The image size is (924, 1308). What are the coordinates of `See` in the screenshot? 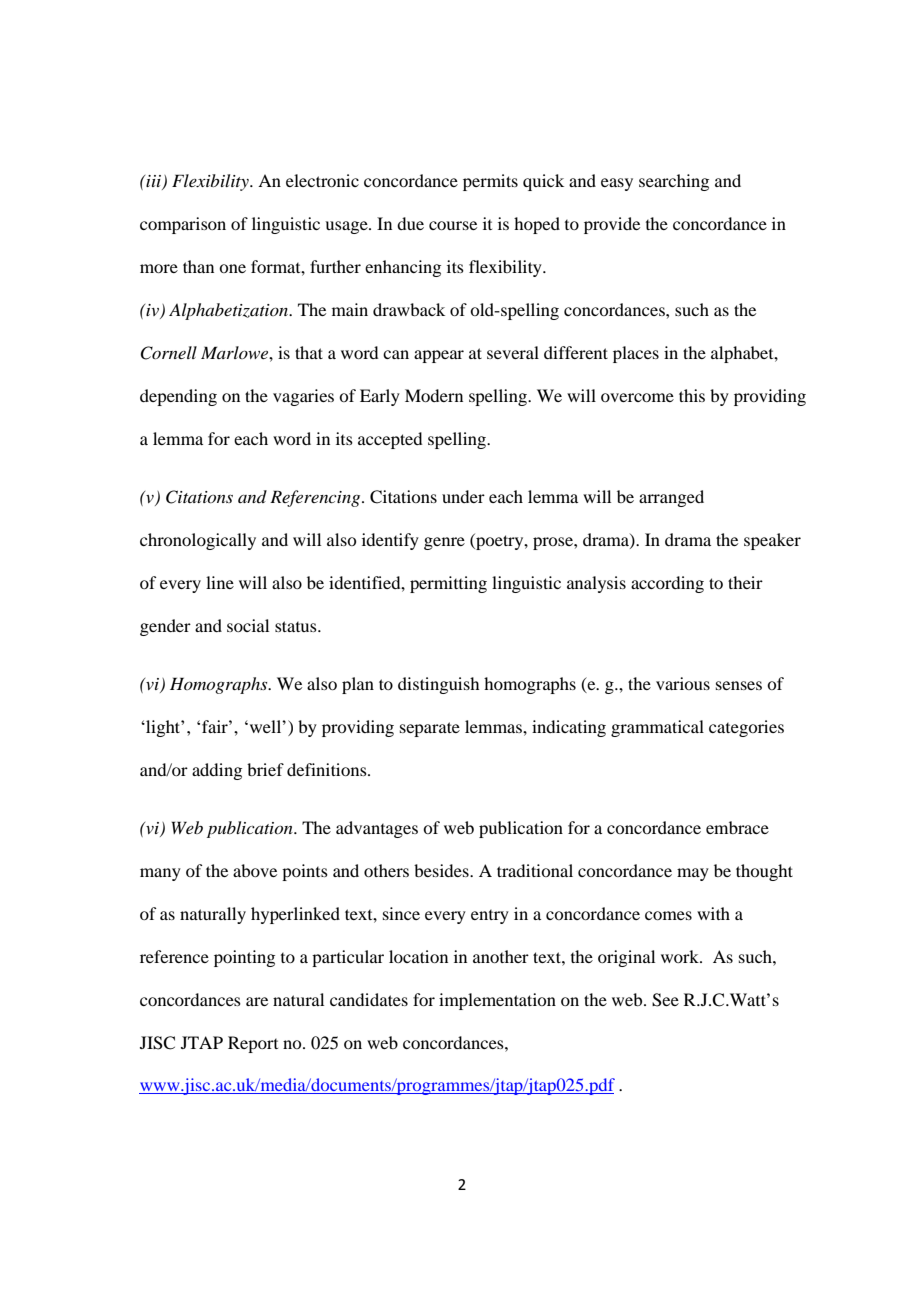 It's located at (665, 1000).
